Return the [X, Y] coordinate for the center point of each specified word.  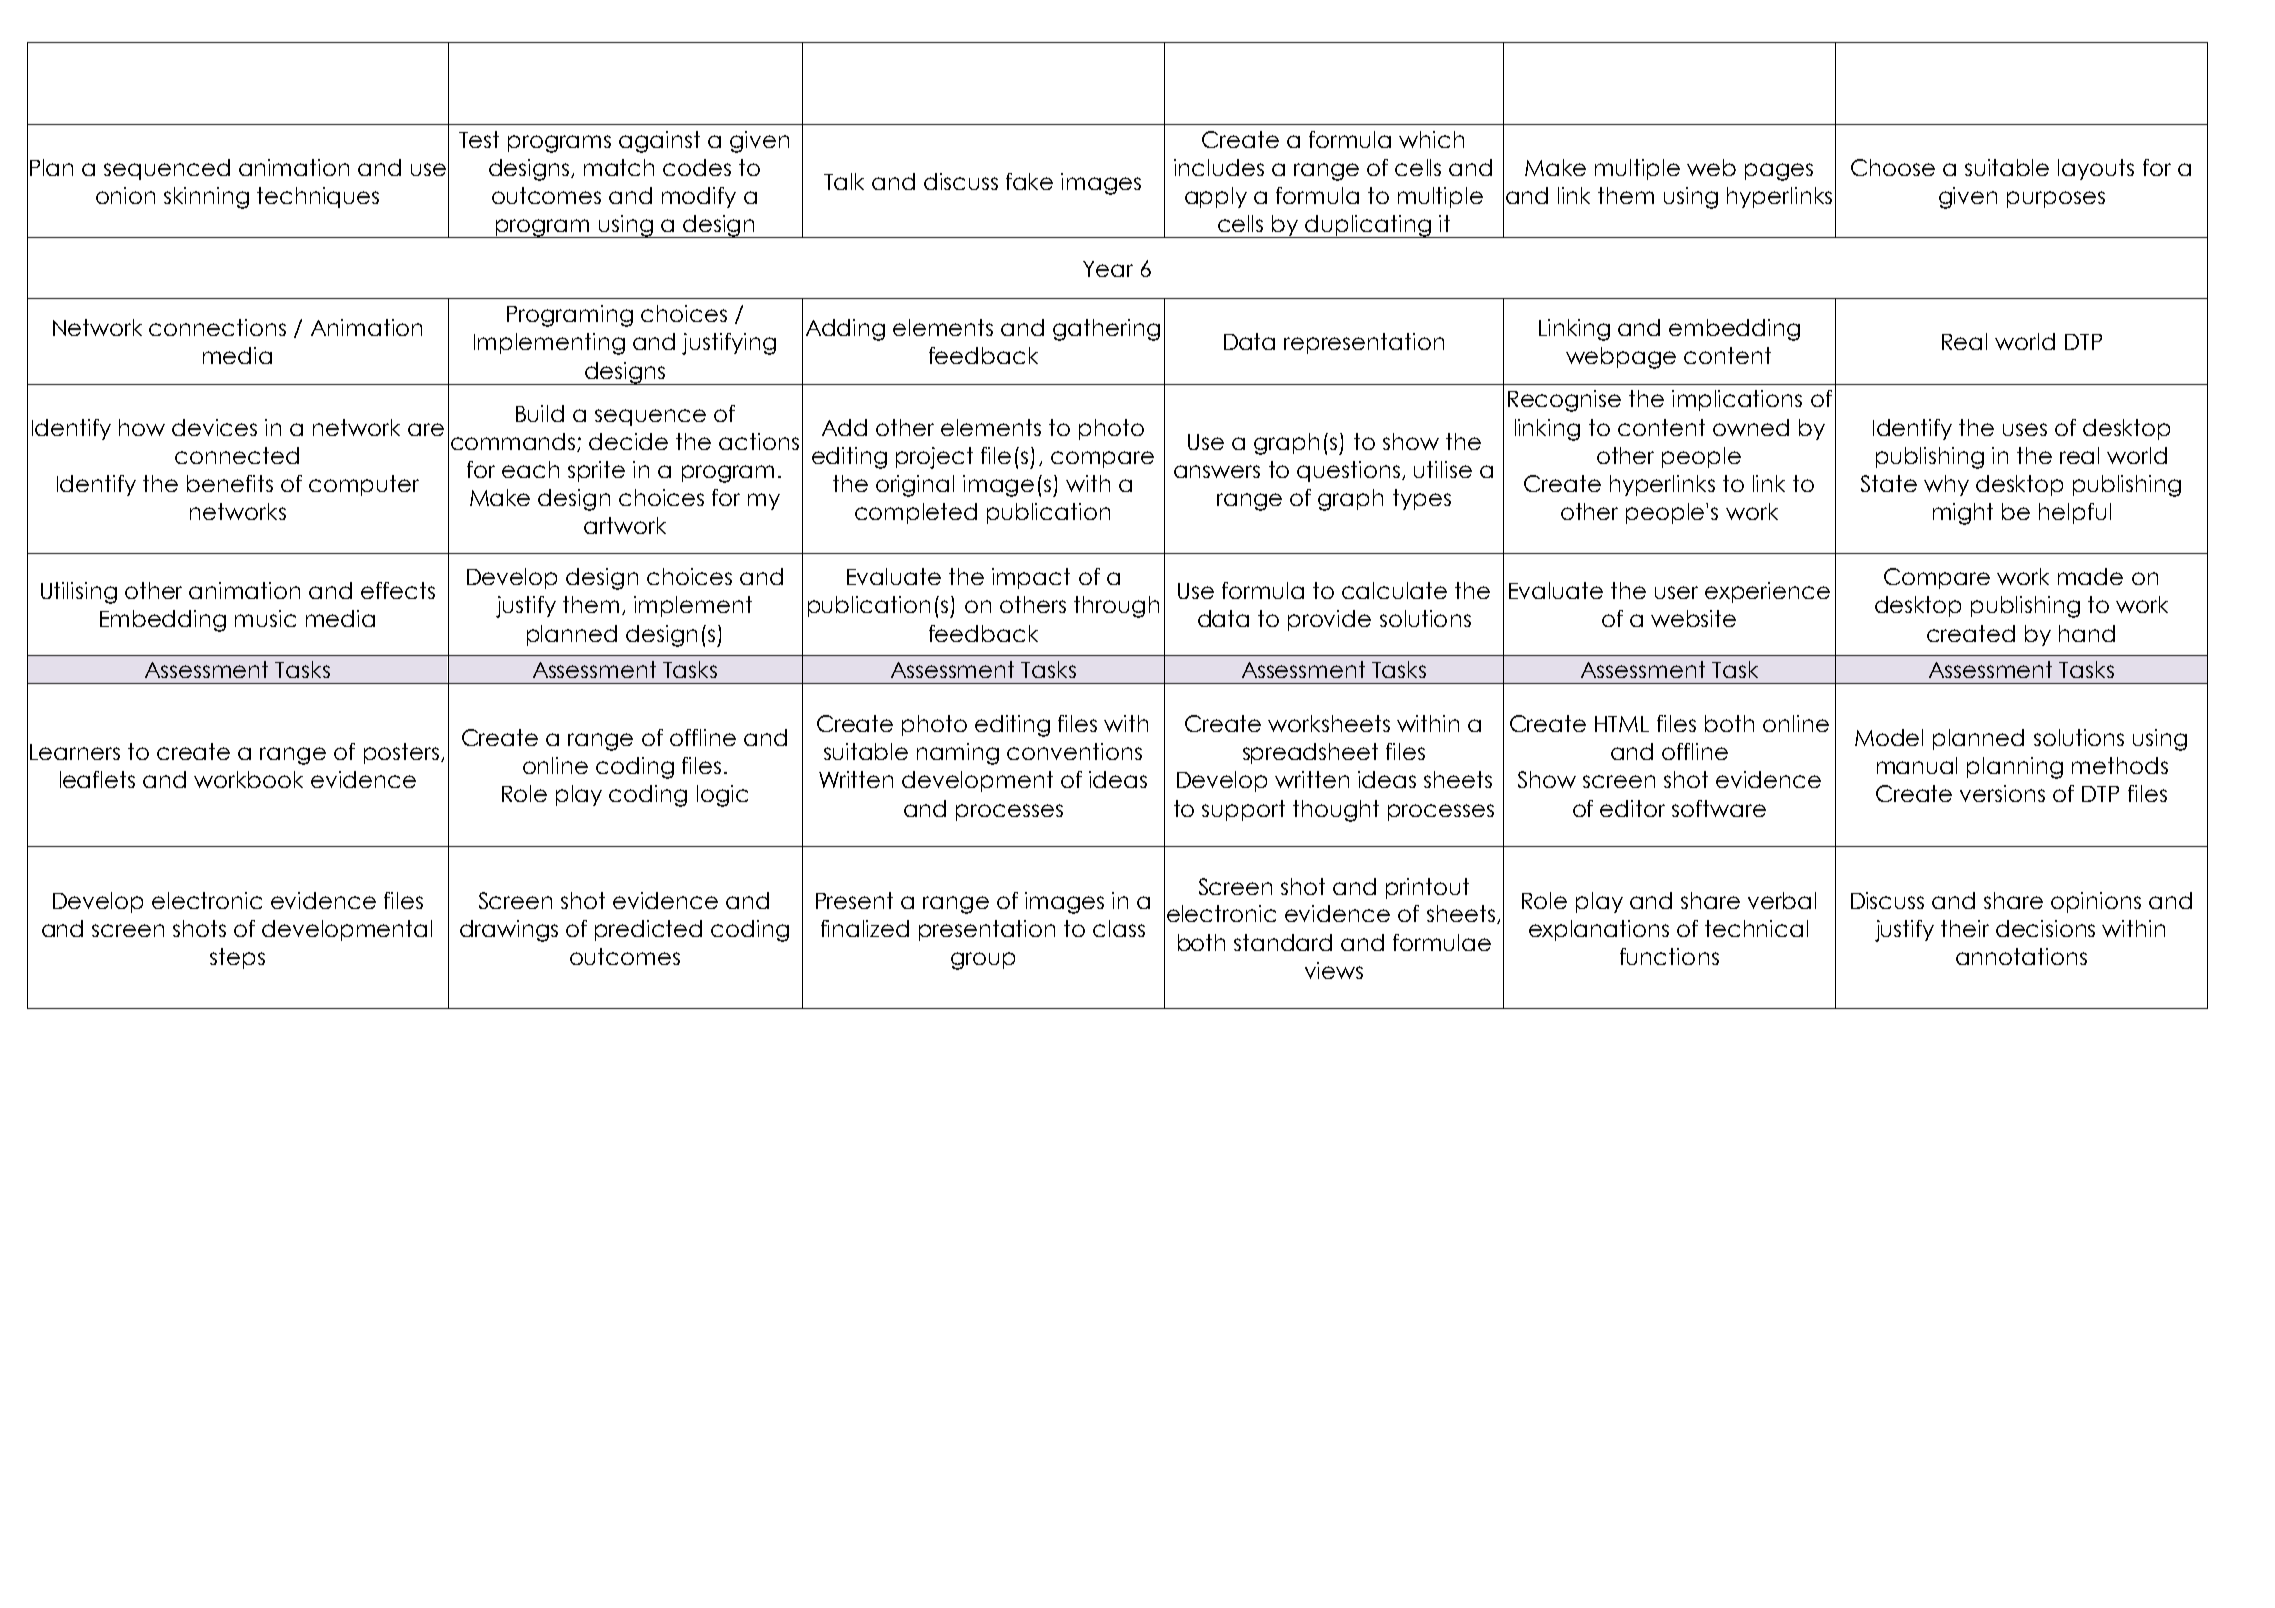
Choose [1893, 167]
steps [237, 958]
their [1965, 928]
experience [1767, 592]
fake [1029, 181]
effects [398, 590]
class [1119, 928]
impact [1031, 578]
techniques [318, 197]
